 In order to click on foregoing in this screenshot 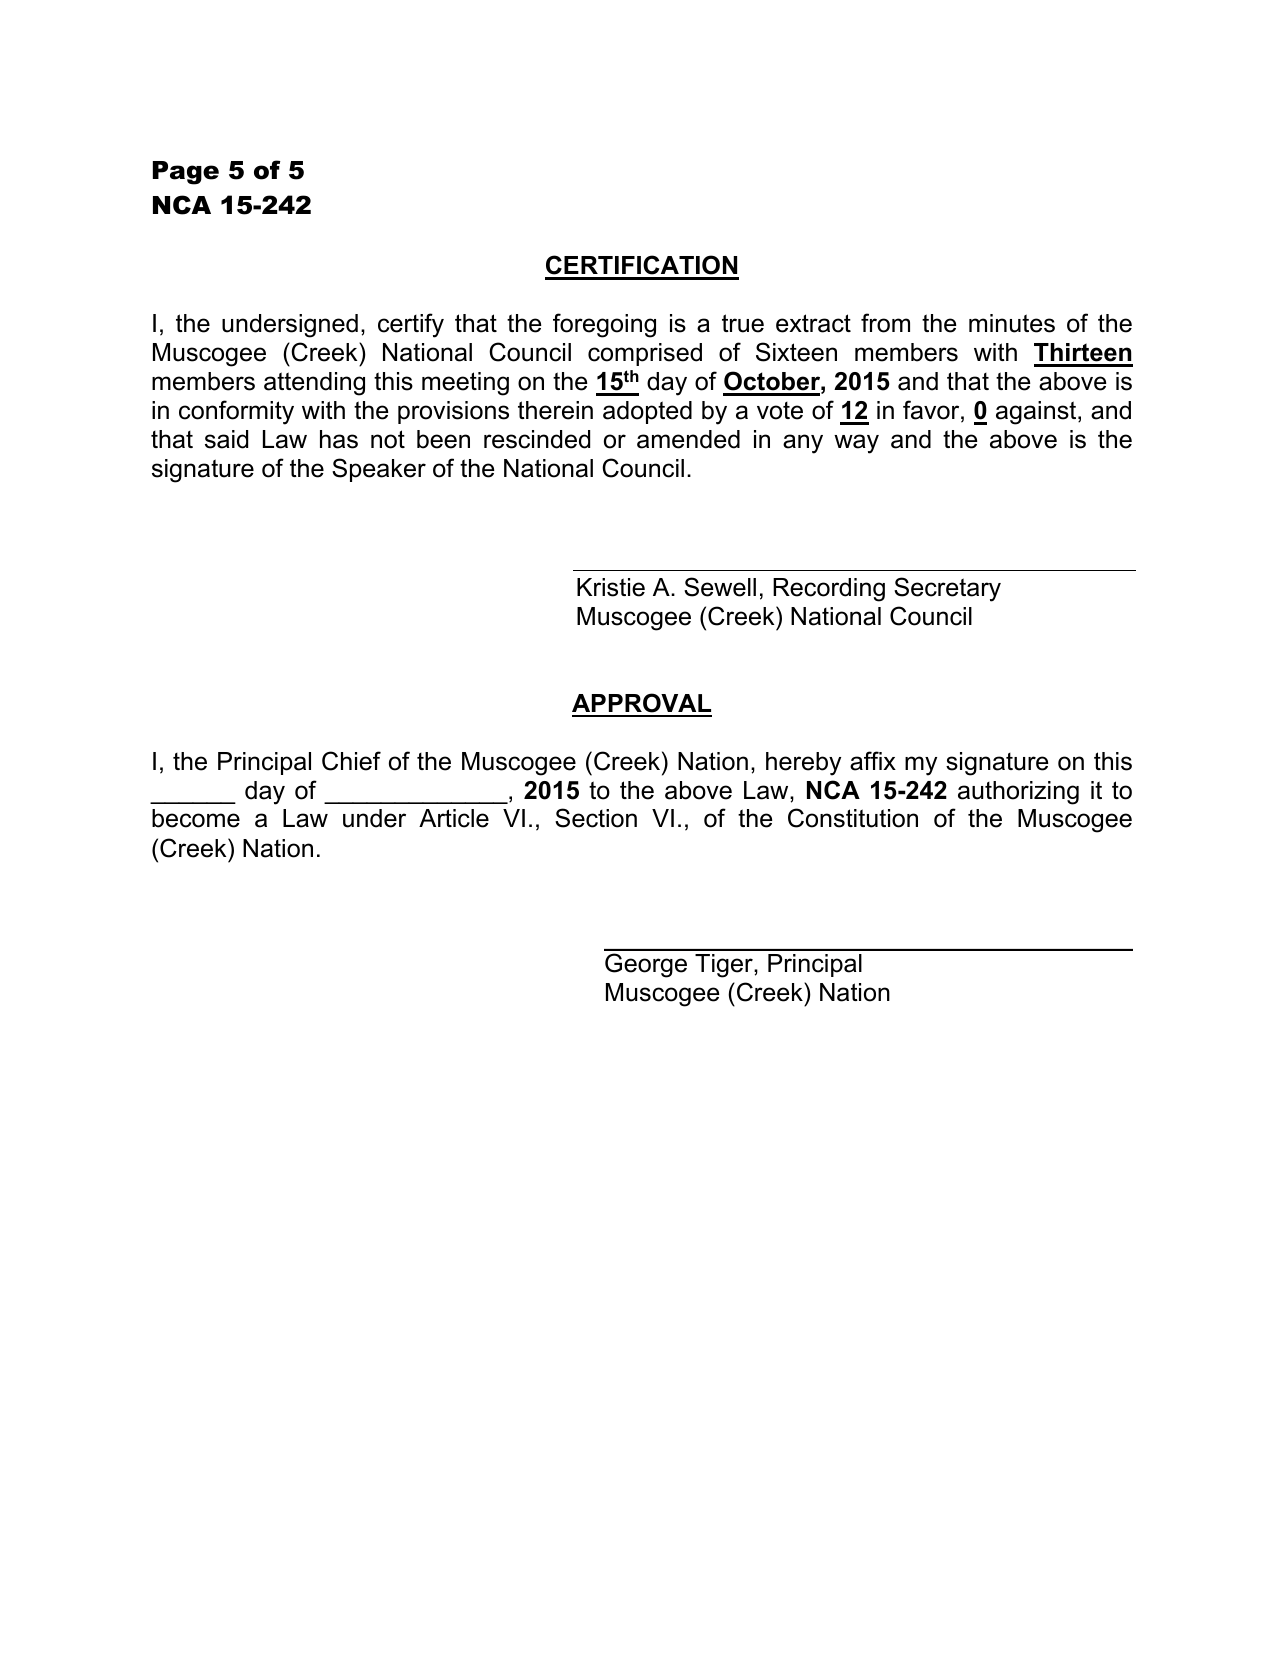, I will do `click(604, 325)`.
